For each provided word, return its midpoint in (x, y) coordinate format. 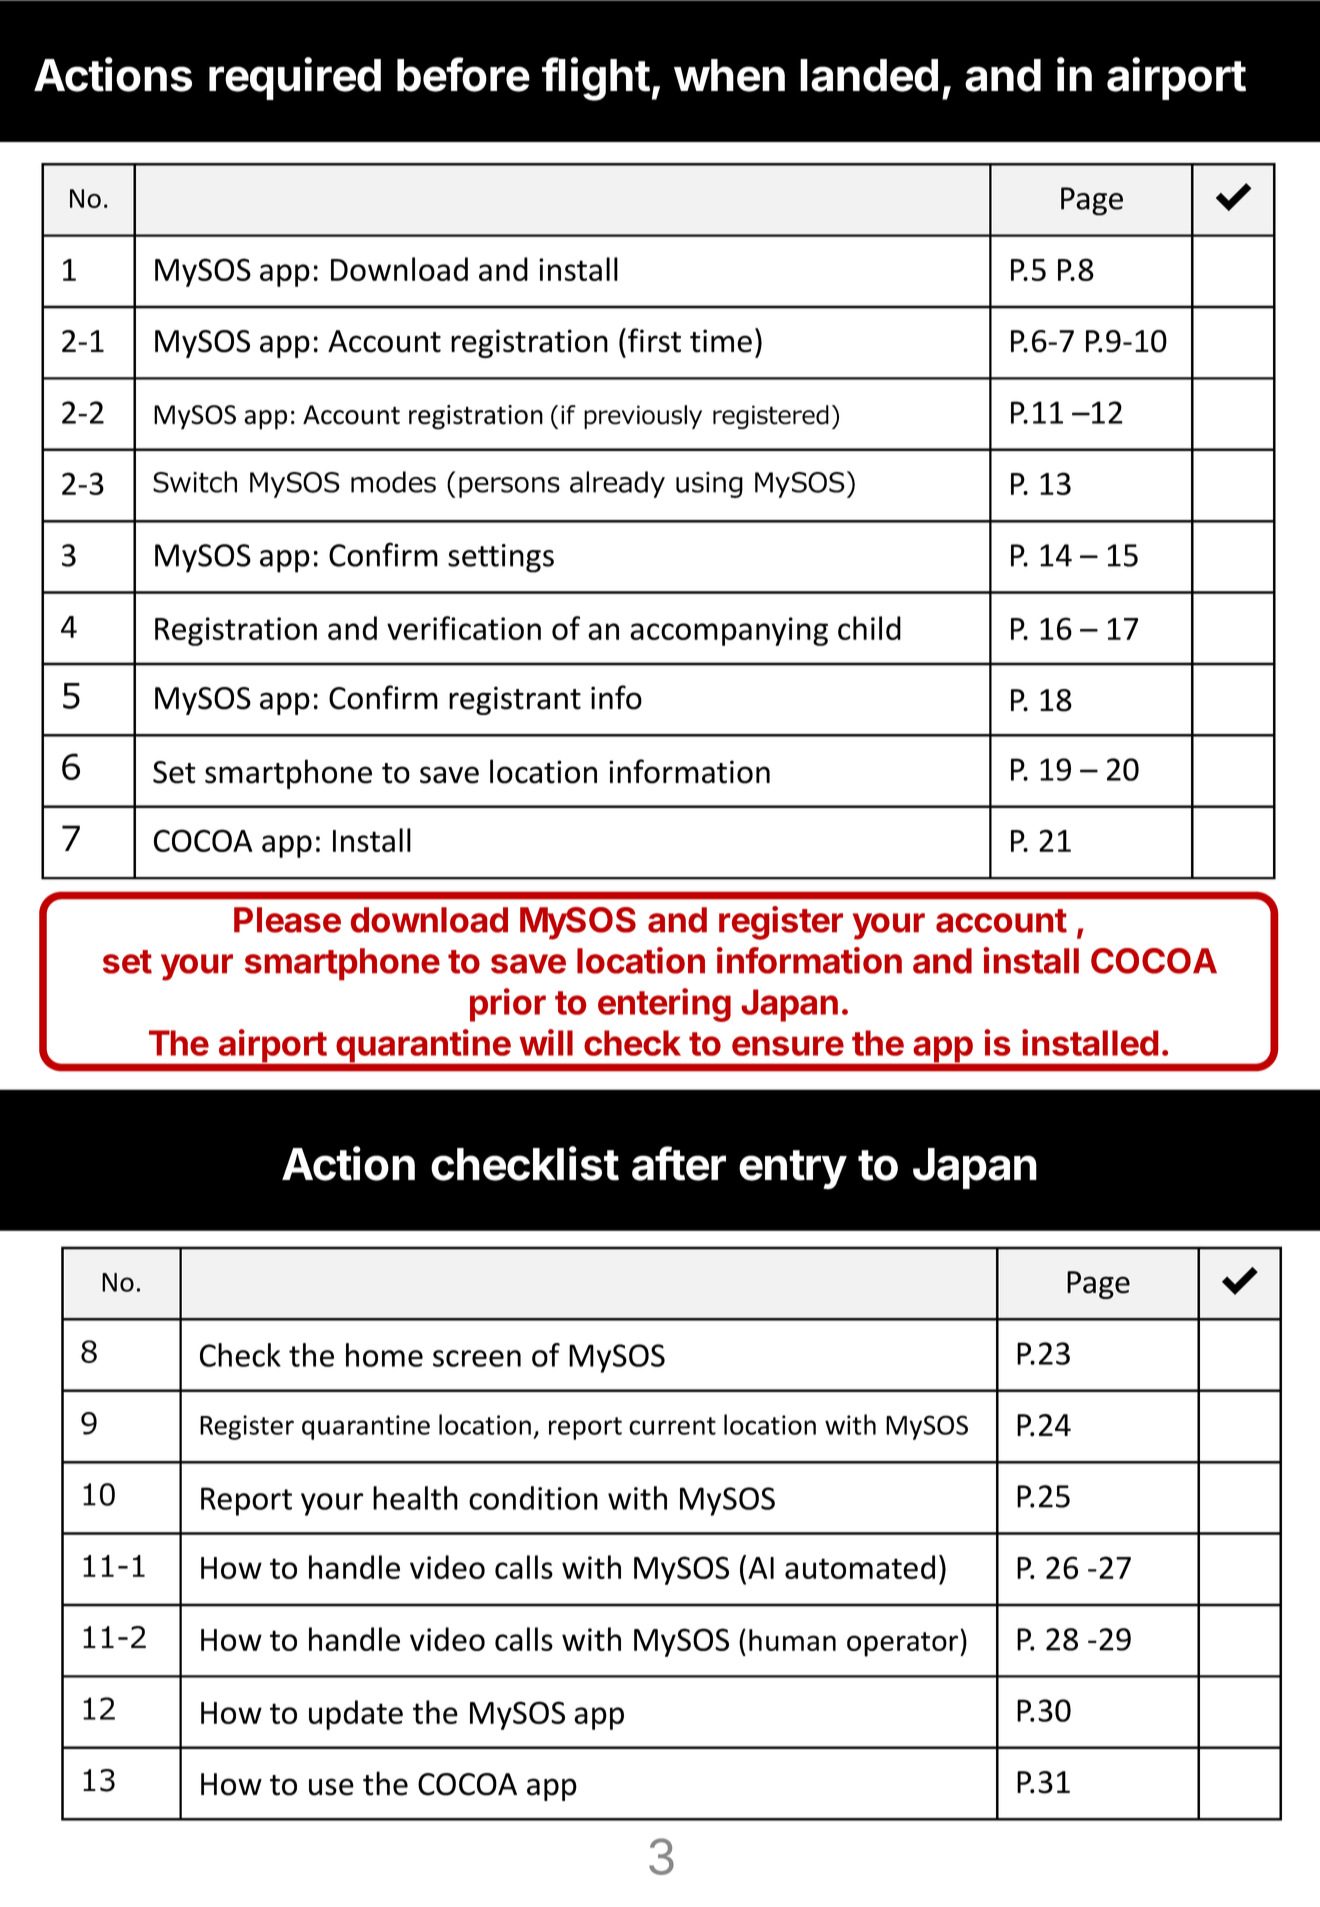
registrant (515, 700)
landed (869, 75)
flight (596, 79)
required (295, 78)
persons (509, 487)
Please (287, 920)
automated (860, 1567)
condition (533, 1498)
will (546, 1042)
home (384, 1355)
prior (508, 1005)
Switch (195, 482)
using (709, 485)
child (869, 628)
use (331, 1787)
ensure (788, 1046)
